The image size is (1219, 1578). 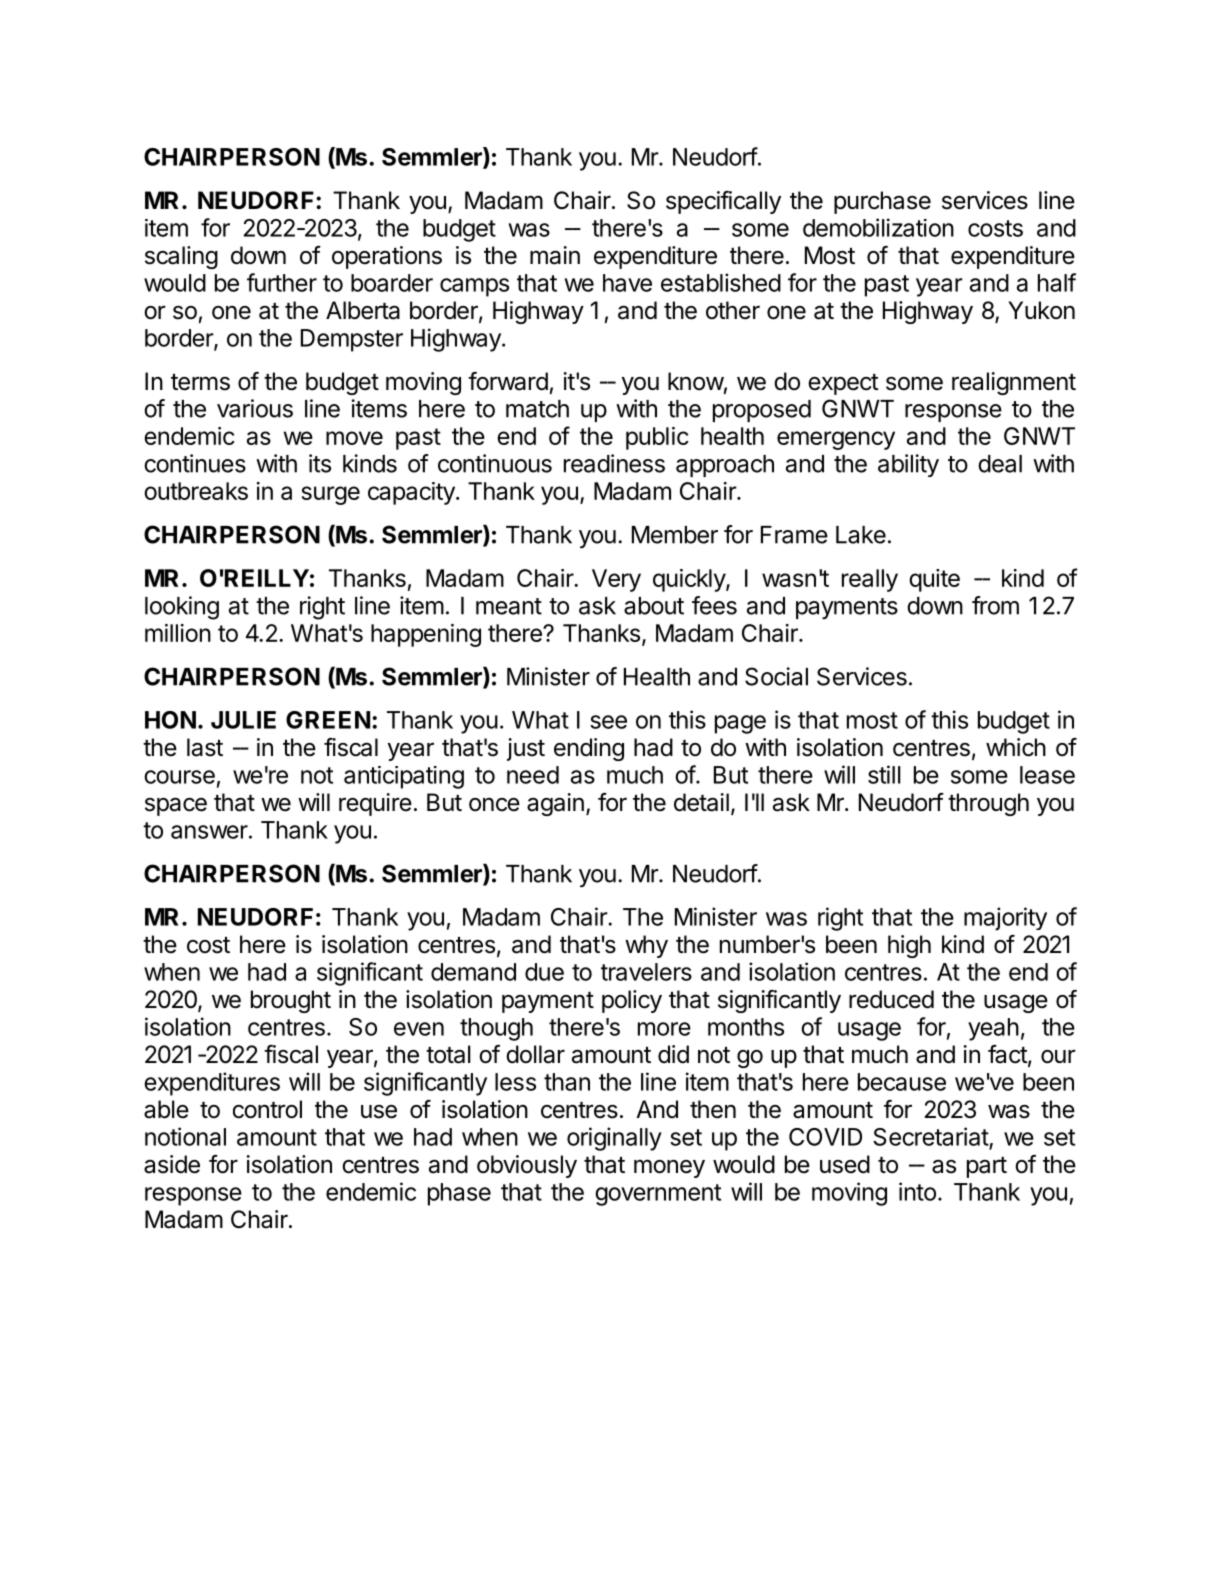 What do you see at coordinates (614, 463) in the document?
I see `readiness` at bounding box center [614, 463].
